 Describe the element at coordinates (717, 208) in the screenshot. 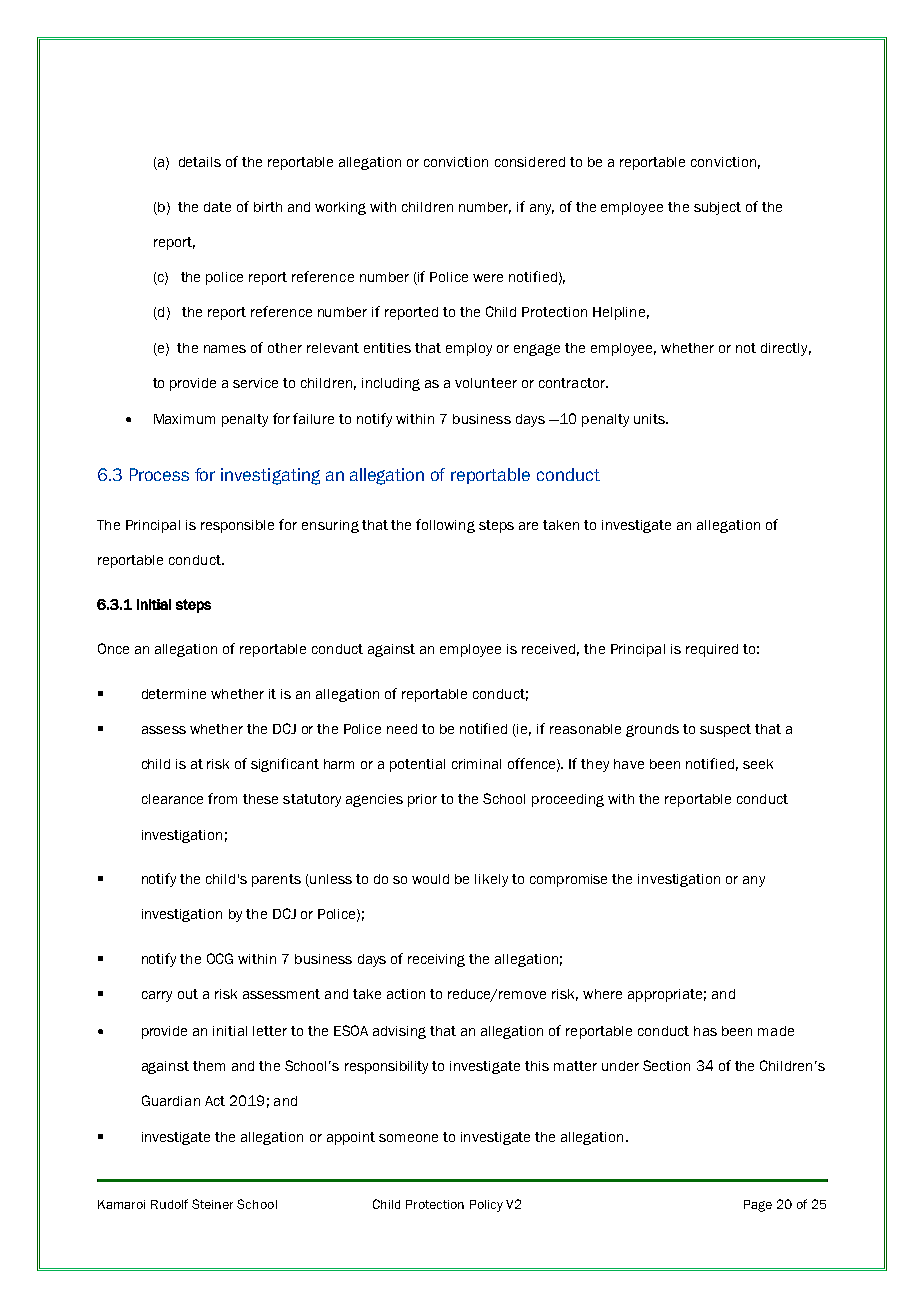

I see `subject` at that location.
